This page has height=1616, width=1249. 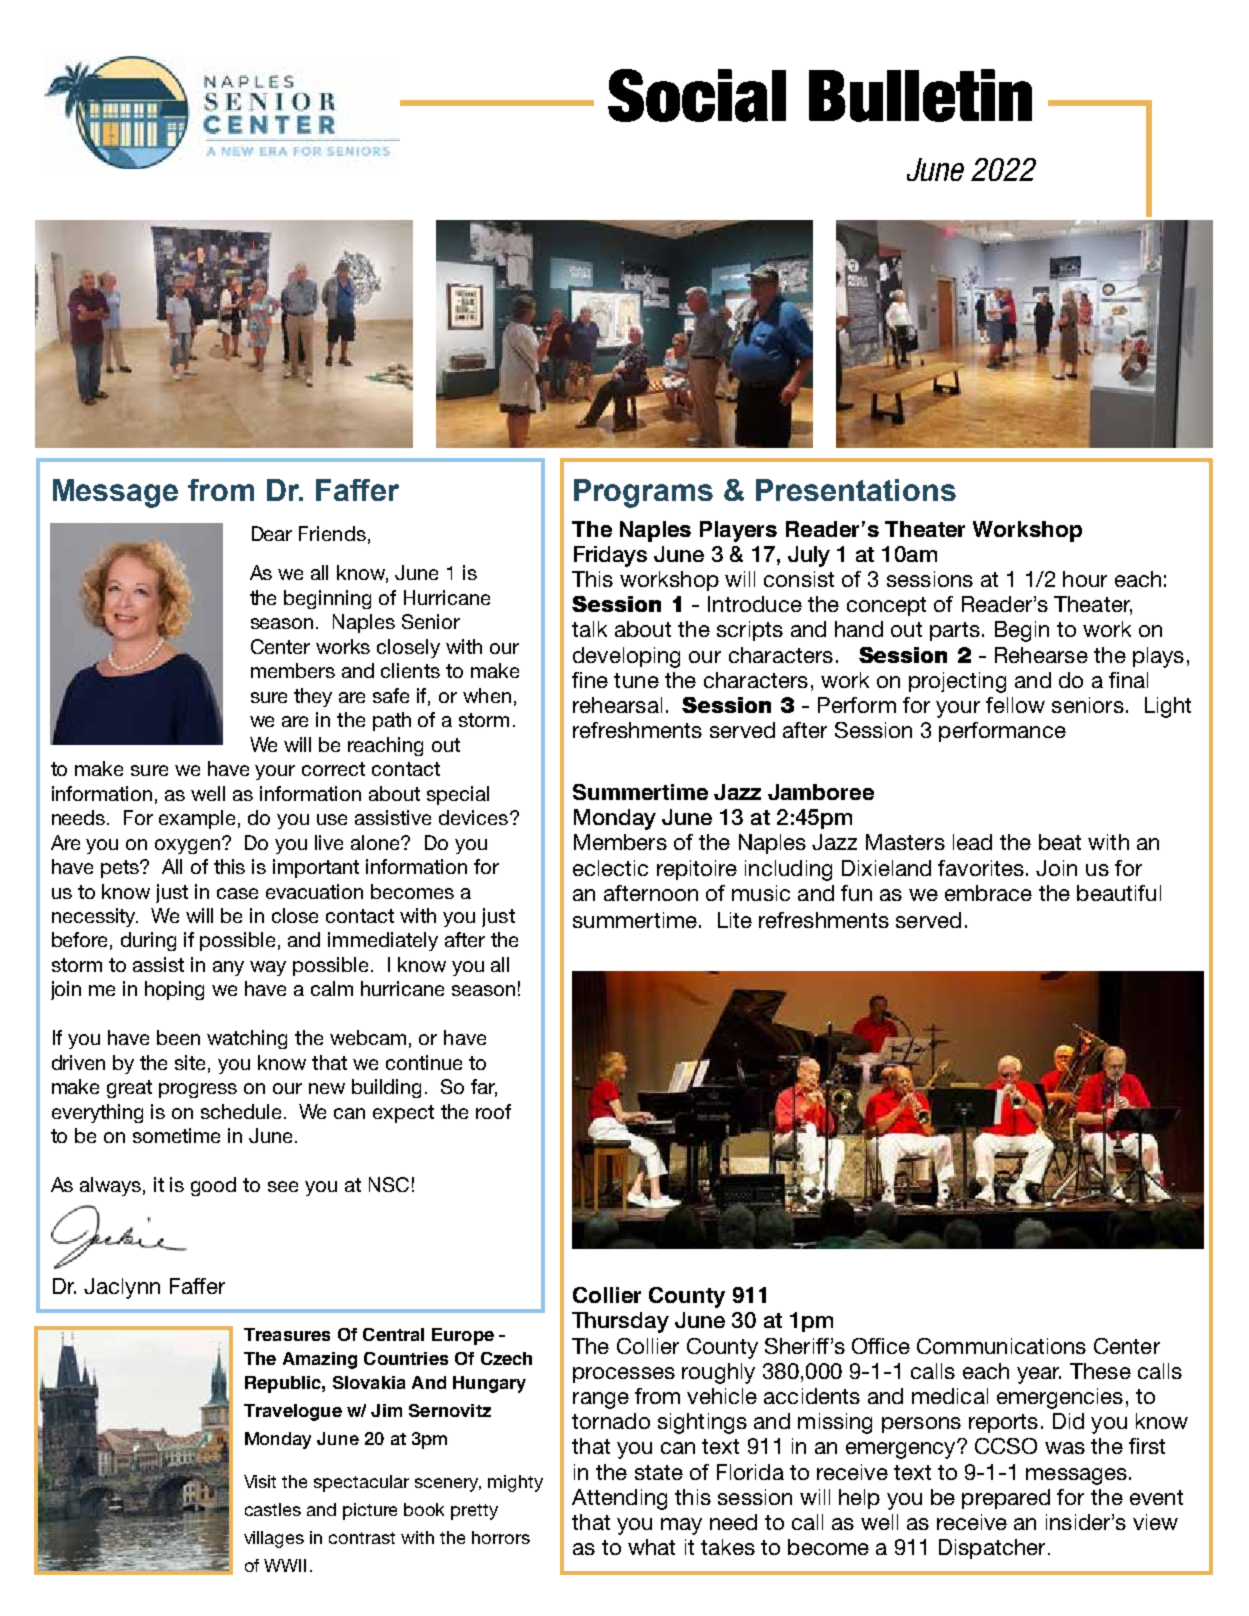 What do you see at coordinates (619, 1499) in the page?
I see `Attending` at bounding box center [619, 1499].
